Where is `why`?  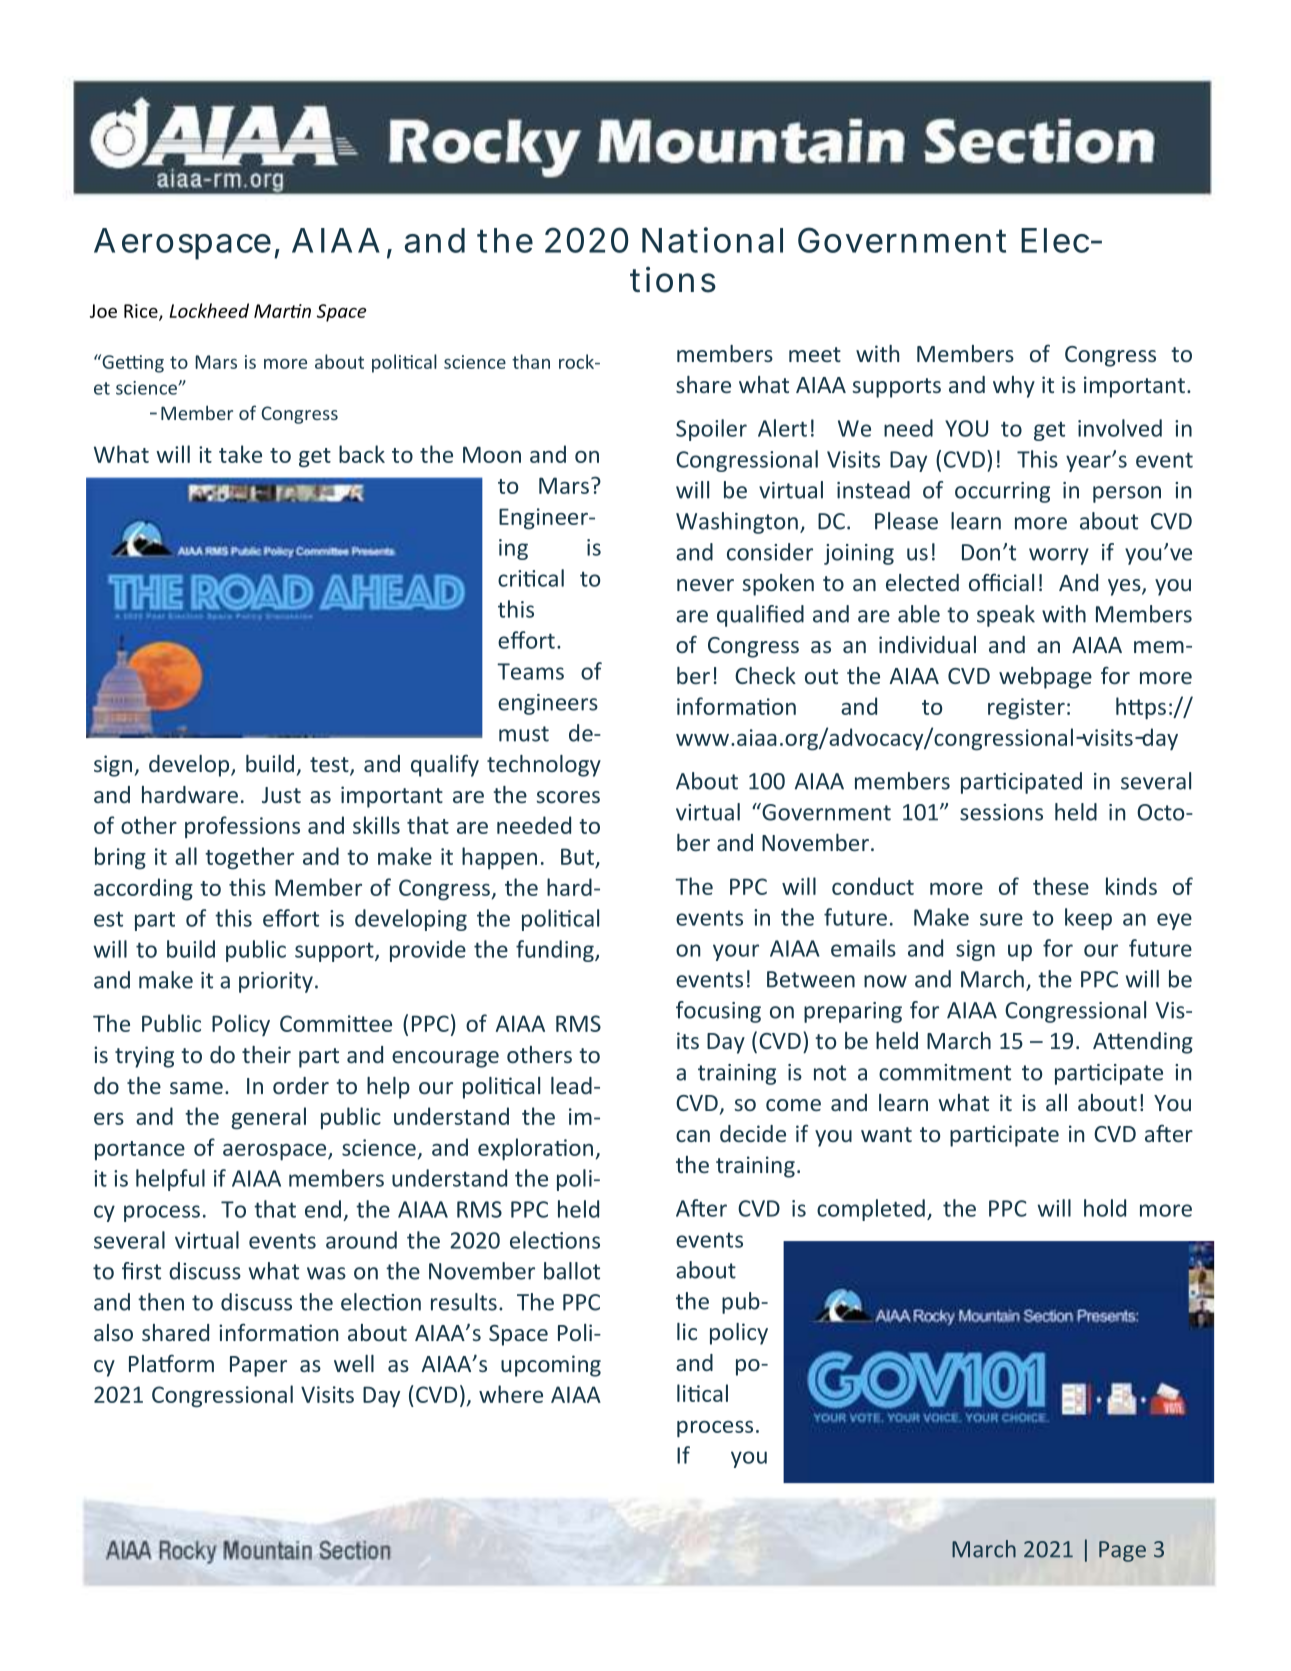 why is located at coordinates (1014, 387).
